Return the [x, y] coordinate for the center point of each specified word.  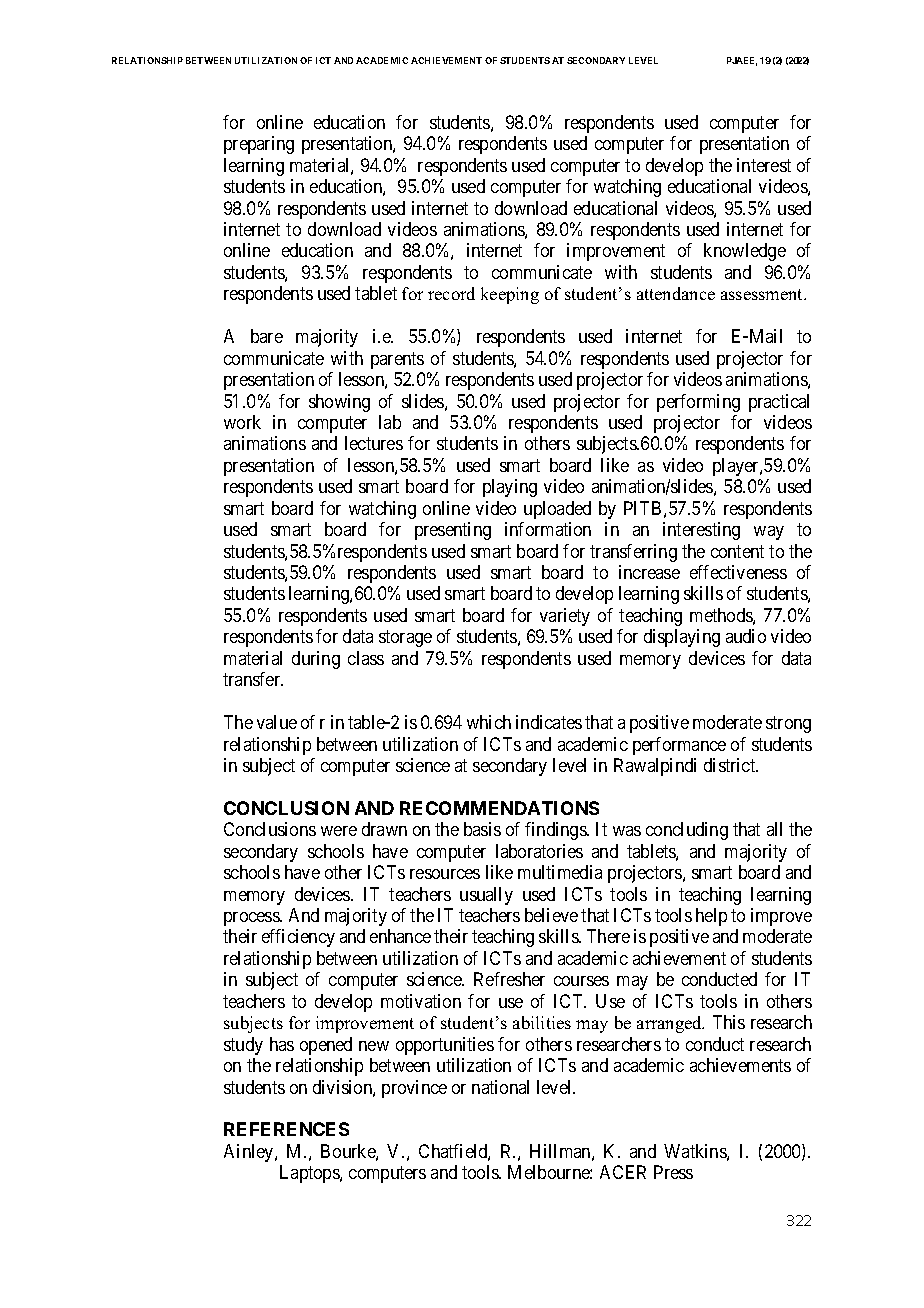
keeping [510, 295]
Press [673, 1172]
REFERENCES [286, 1129]
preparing [259, 145]
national [500, 1087]
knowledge [745, 252]
